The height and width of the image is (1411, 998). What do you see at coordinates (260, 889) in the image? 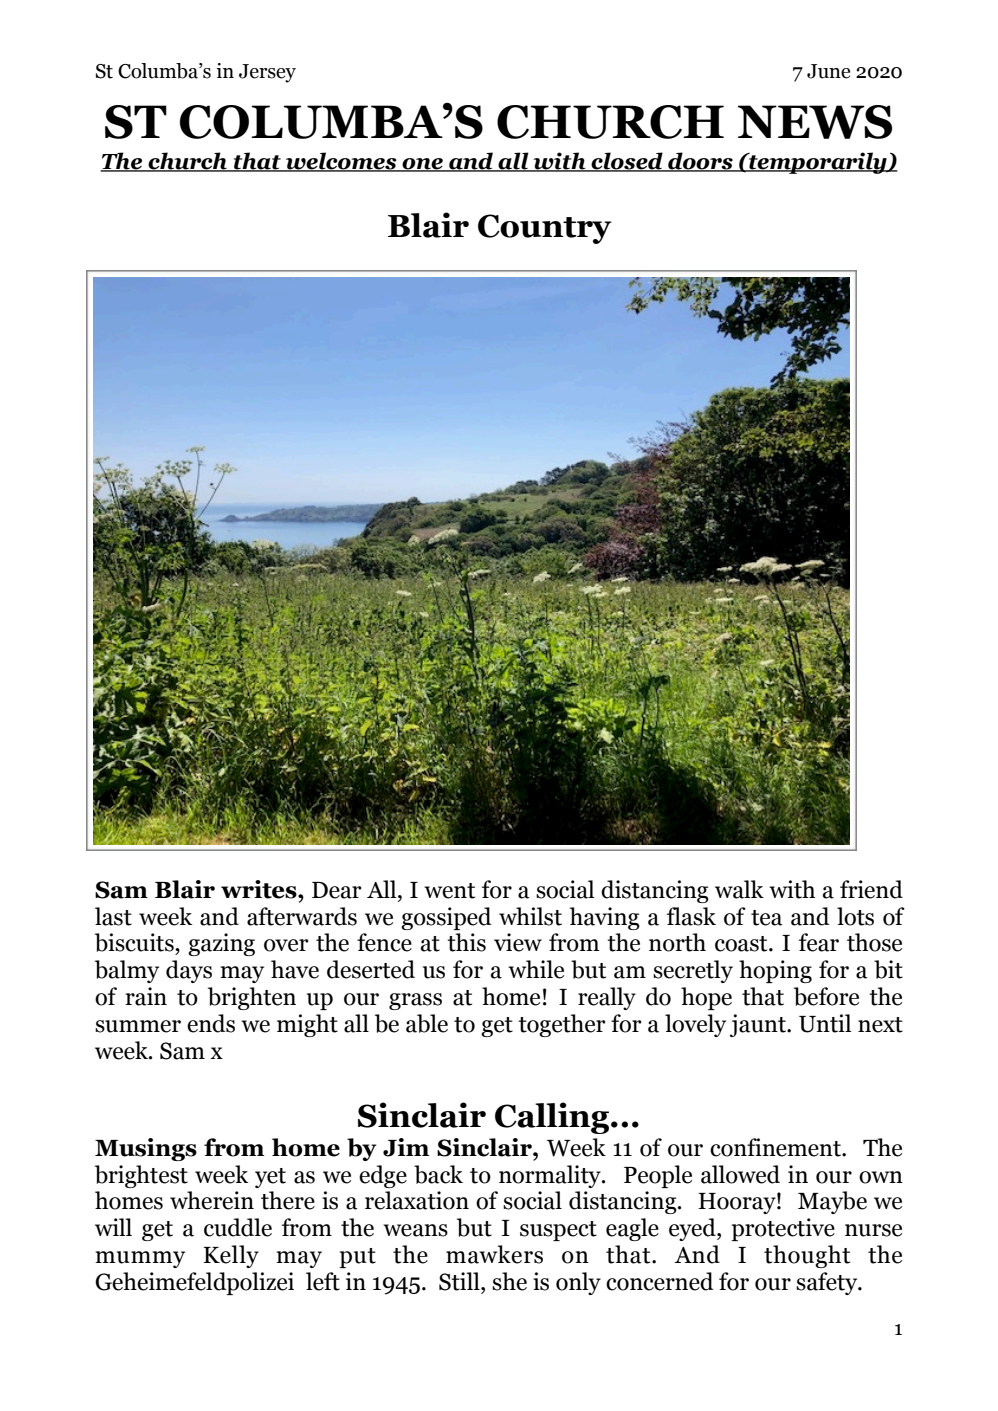
I see `writes` at bounding box center [260, 889].
